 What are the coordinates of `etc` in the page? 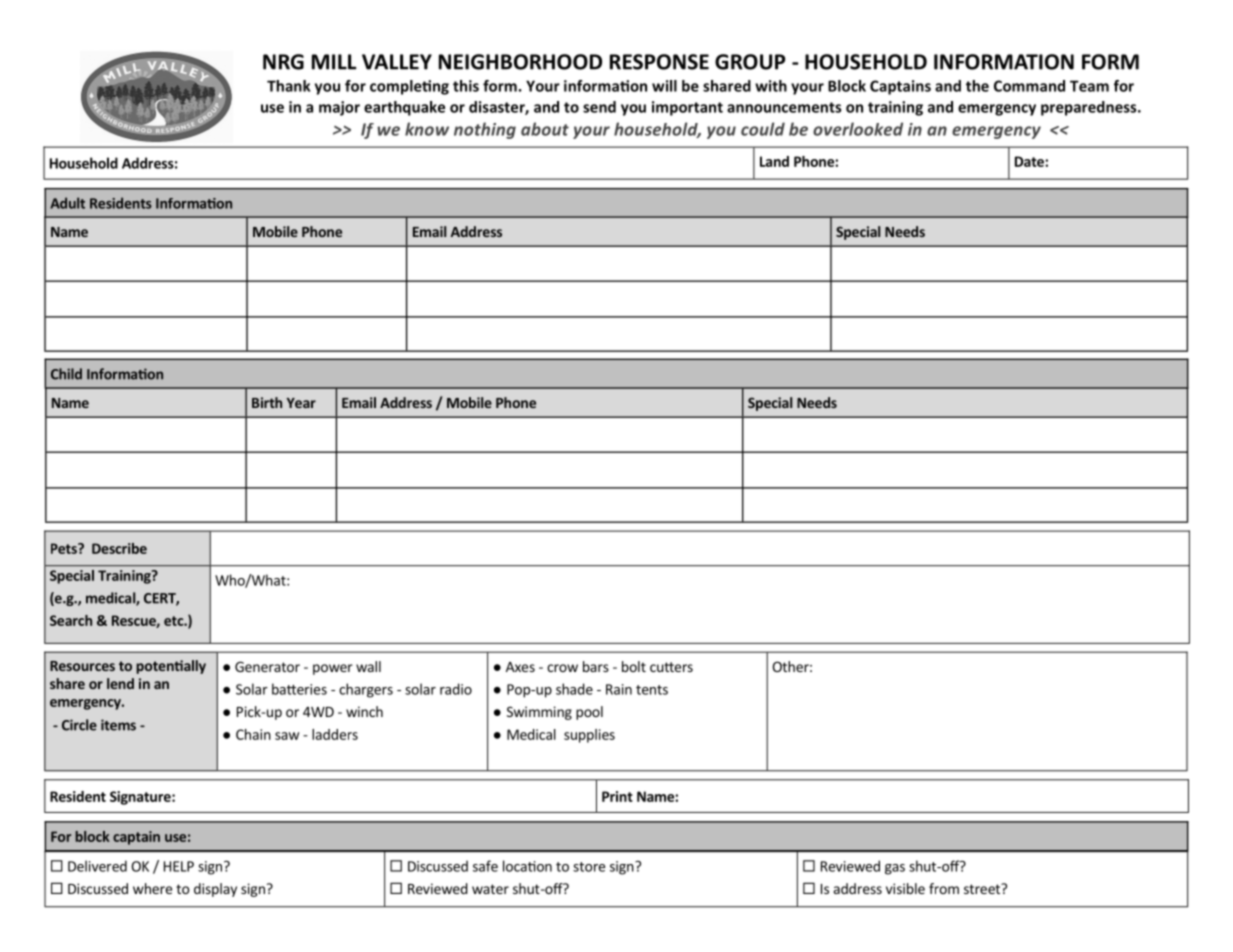 It's located at (174, 621).
